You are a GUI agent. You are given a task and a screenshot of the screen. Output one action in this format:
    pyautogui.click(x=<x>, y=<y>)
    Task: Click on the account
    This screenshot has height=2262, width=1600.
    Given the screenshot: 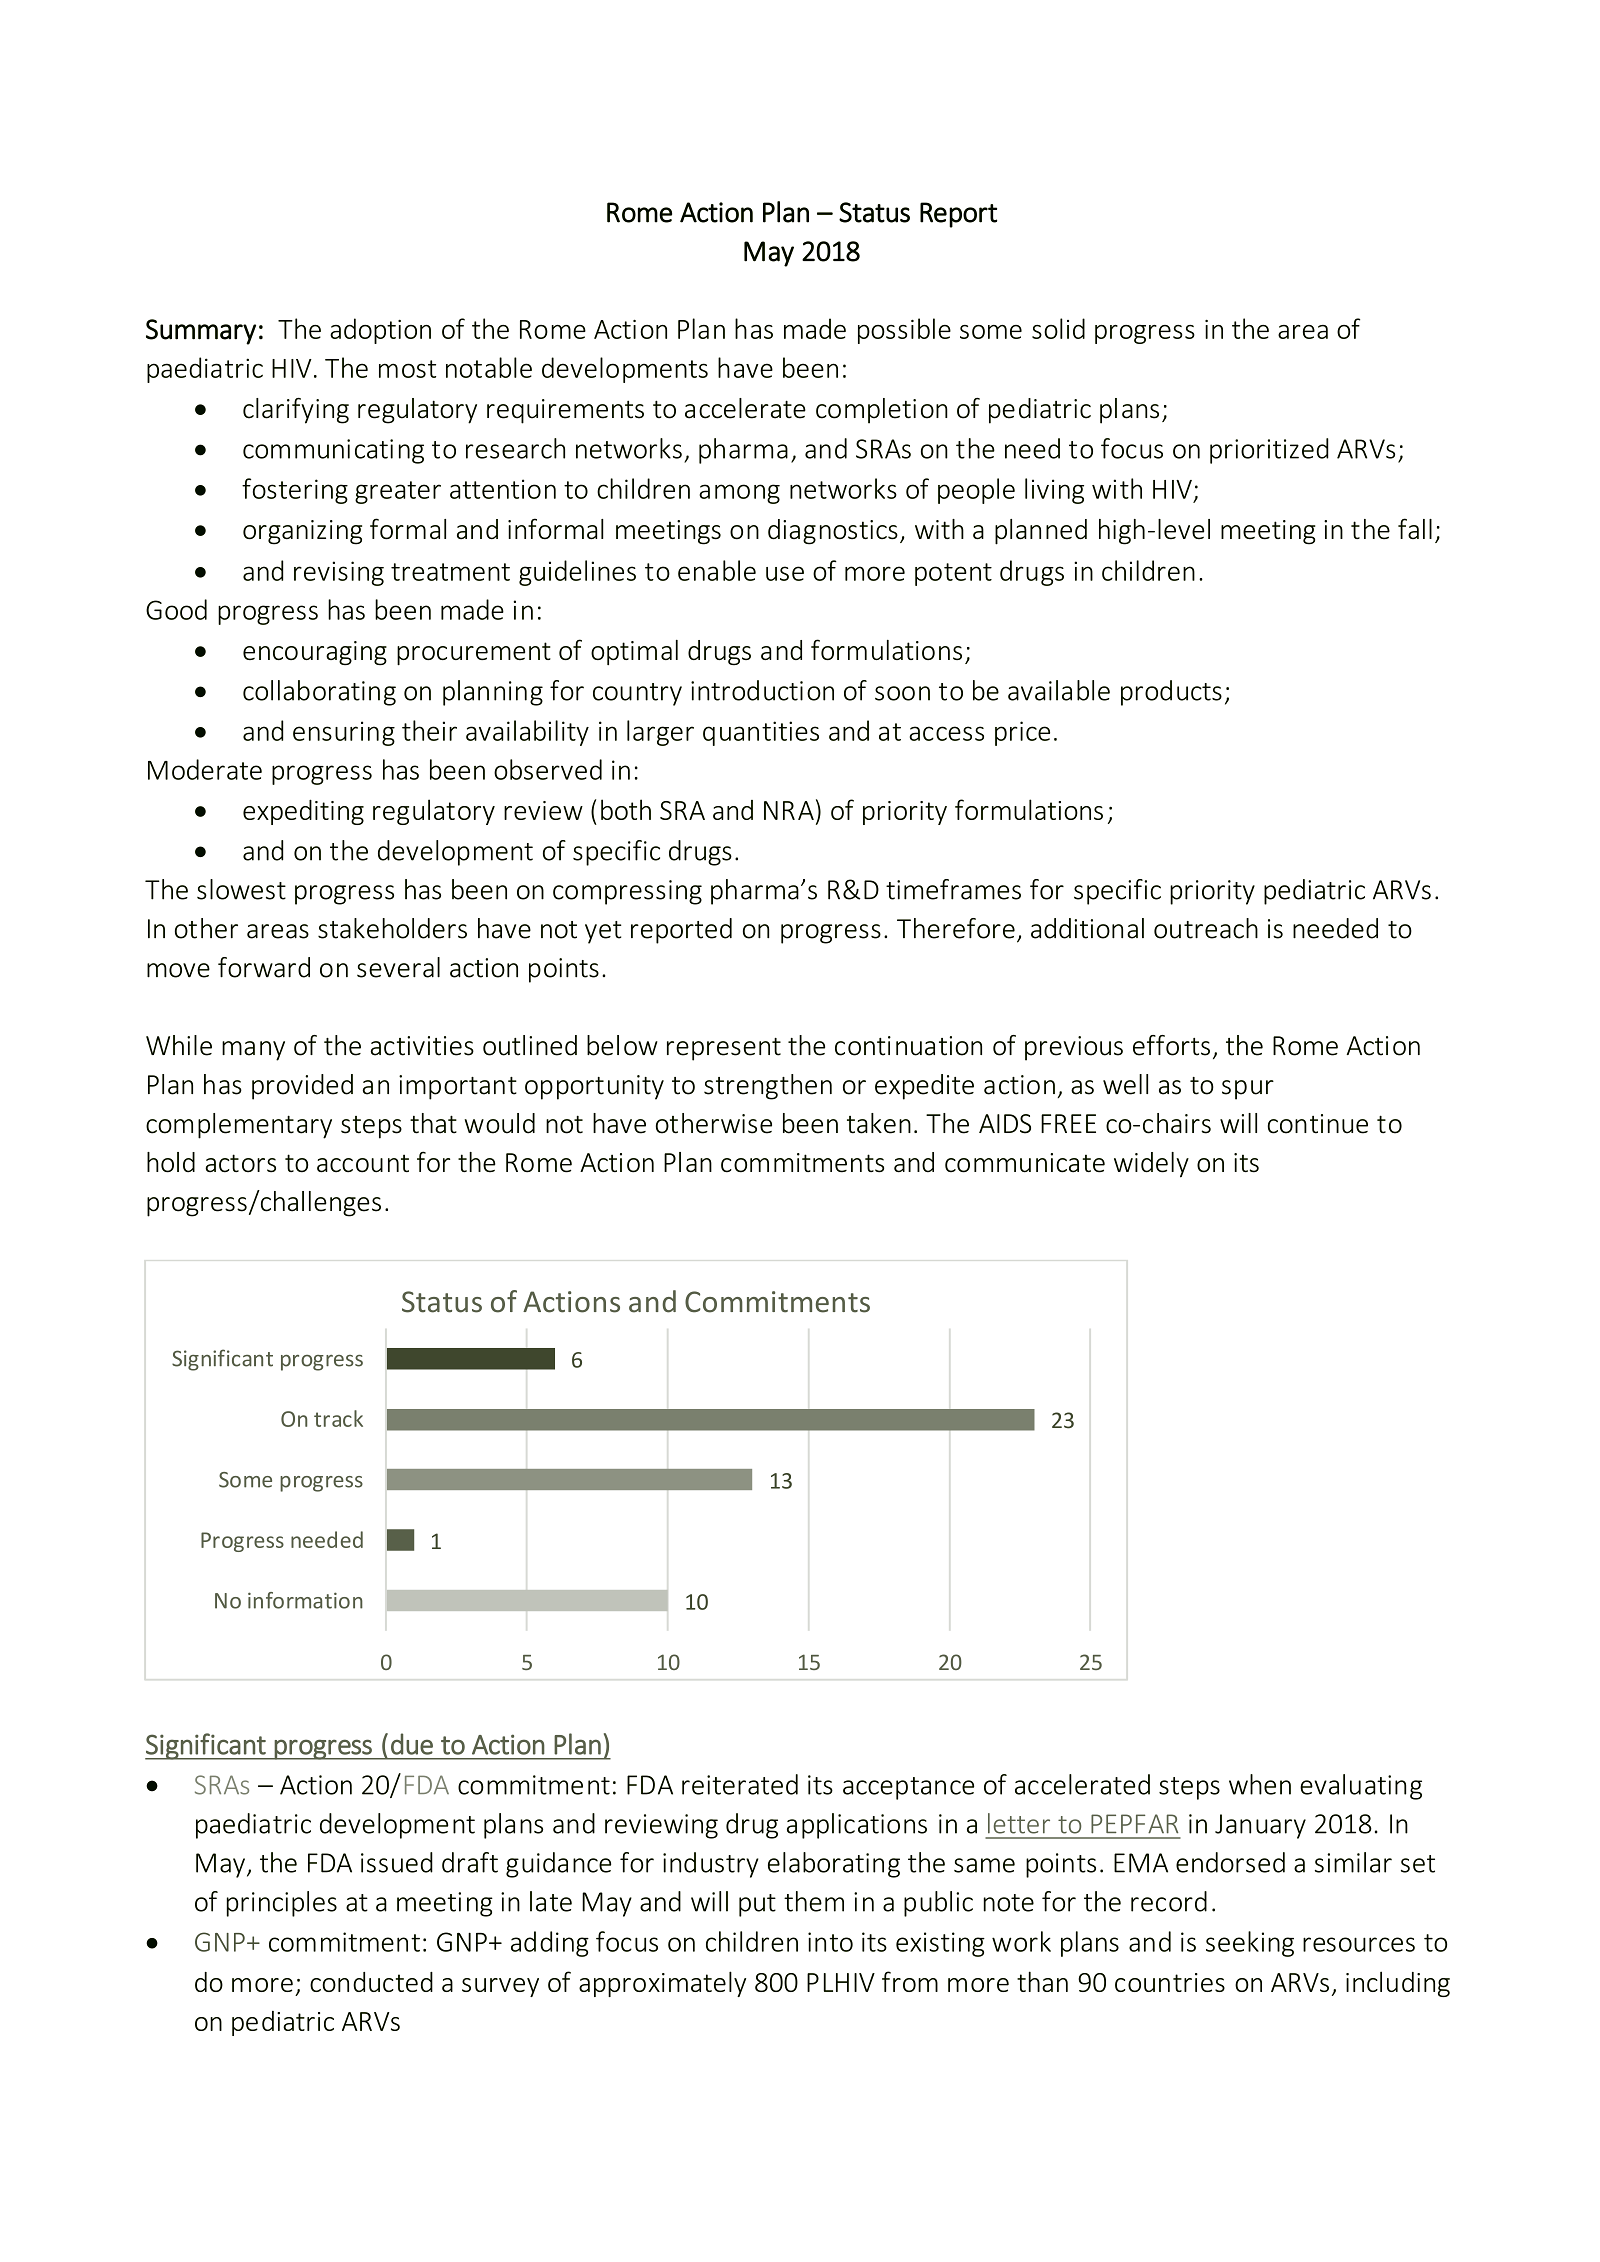 What is the action you would take?
    pyautogui.click(x=363, y=1163)
